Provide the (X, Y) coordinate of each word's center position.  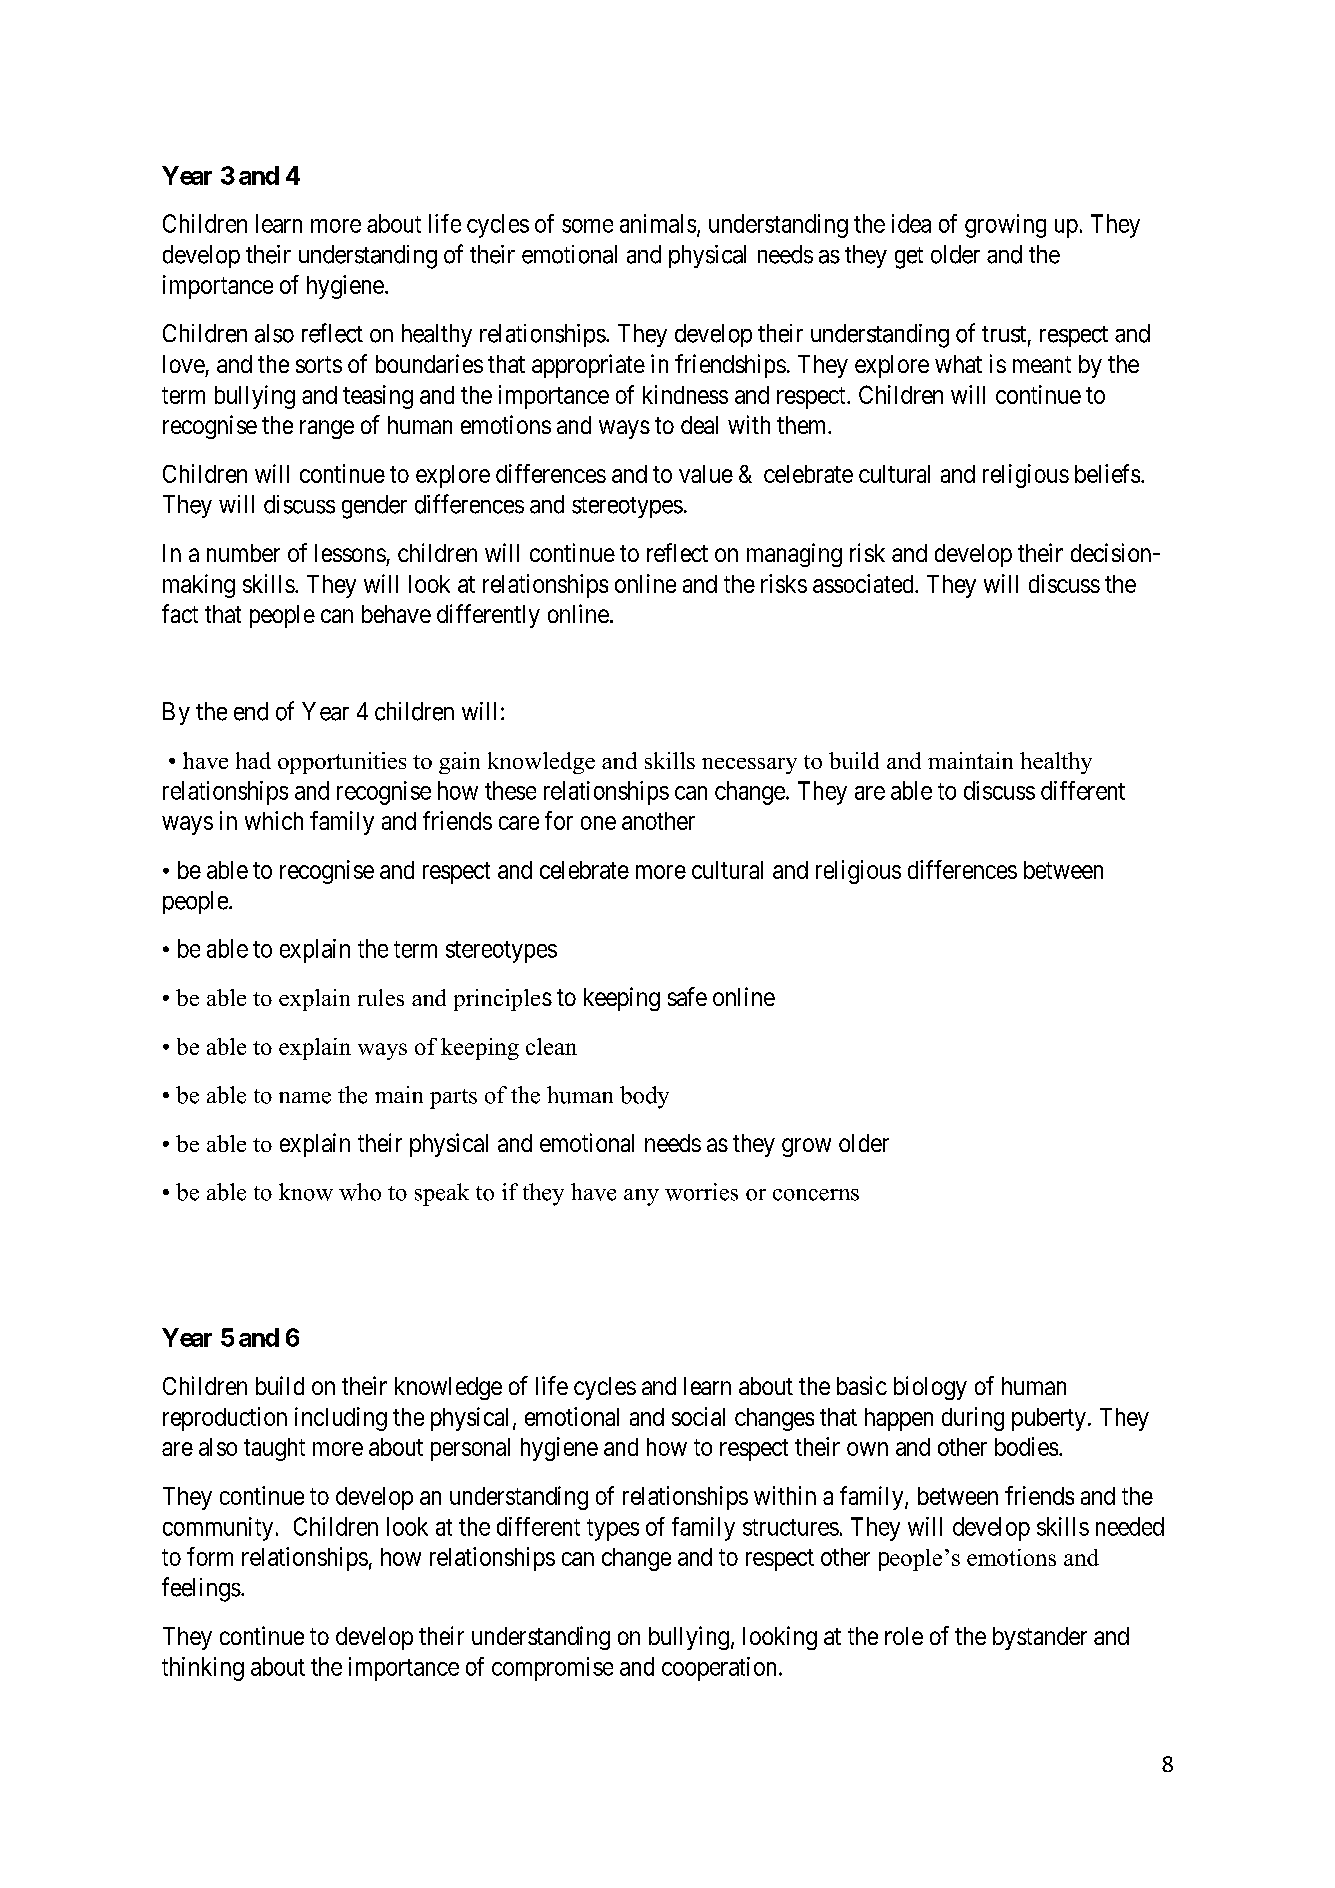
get (909, 258)
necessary (749, 766)
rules (381, 997)
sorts (319, 364)
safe (687, 996)
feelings (201, 1589)
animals (658, 223)
